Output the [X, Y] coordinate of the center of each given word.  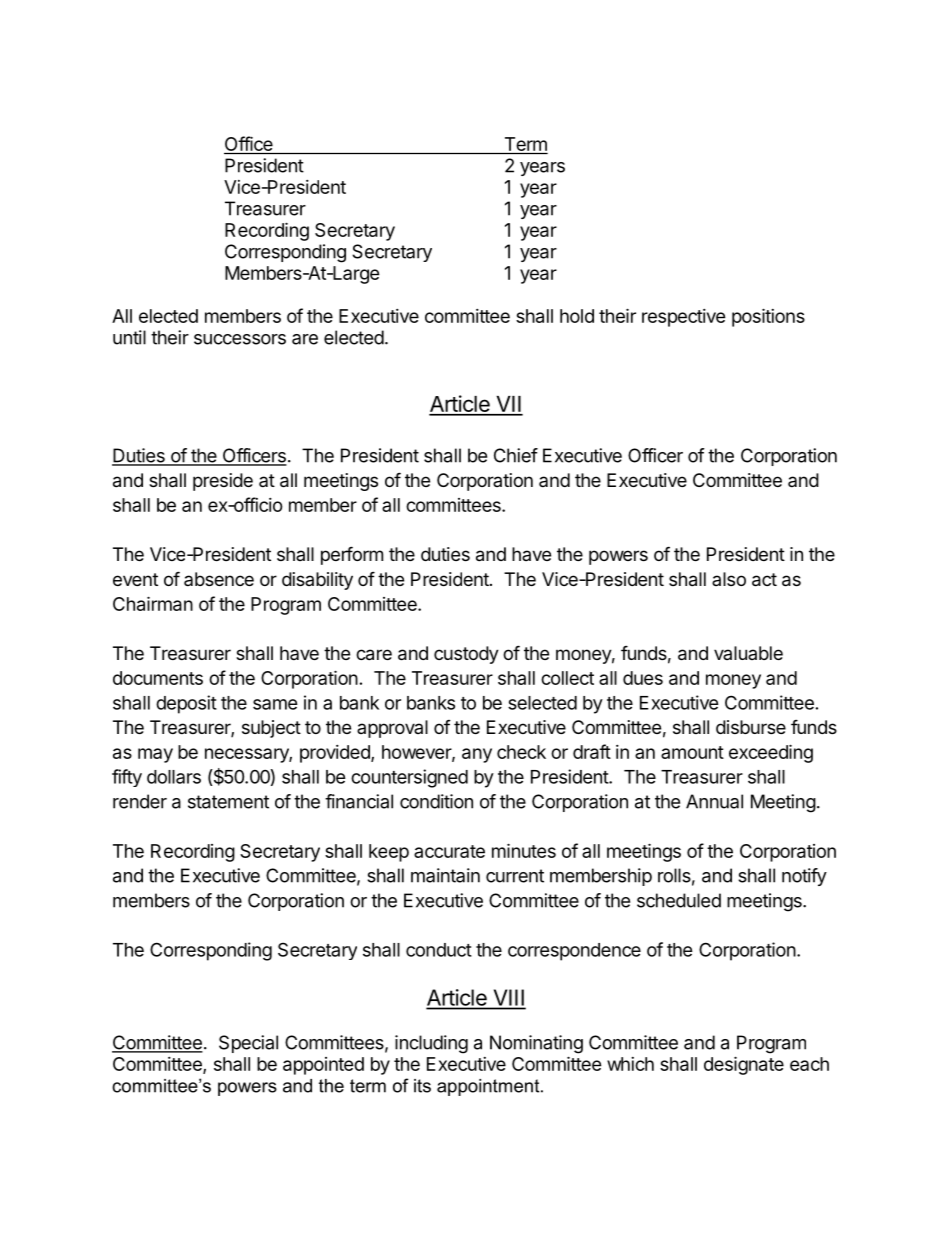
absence [219, 579]
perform [352, 555]
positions [768, 317]
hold [577, 316]
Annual [714, 801]
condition [436, 801]
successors [240, 339]
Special [248, 1044]
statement [228, 802]
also [729, 579]
